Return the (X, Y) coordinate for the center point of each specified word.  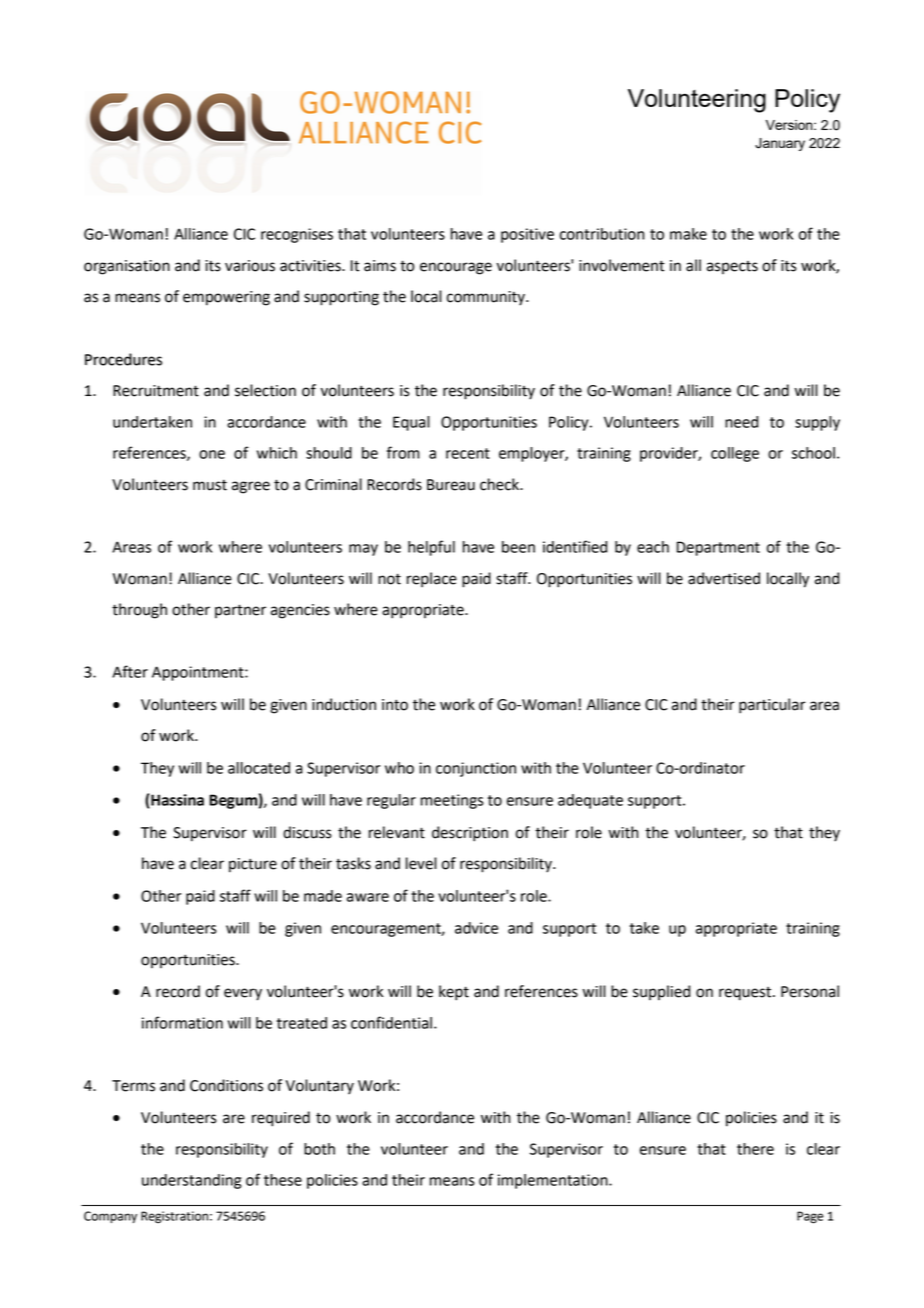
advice (476, 928)
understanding (191, 1181)
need (741, 422)
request (746, 994)
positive (527, 235)
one (212, 454)
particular (772, 706)
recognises (297, 235)
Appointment (199, 673)
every (243, 994)
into (395, 705)
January (780, 144)
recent (468, 453)
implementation (554, 1181)
